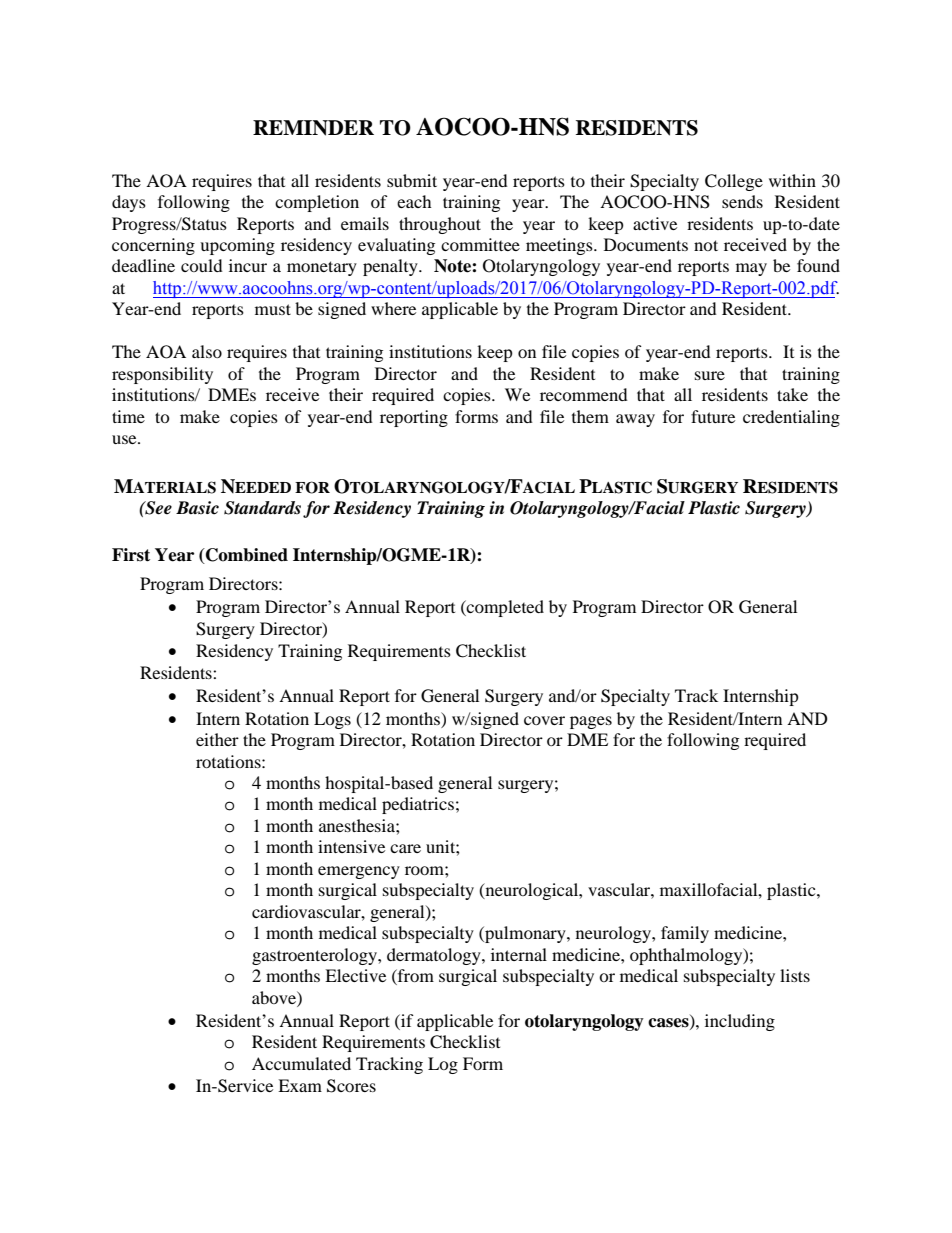 This screenshot has height=1233, width=952. What do you see at coordinates (504, 608) in the screenshot?
I see `completed` at bounding box center [504, 608].
